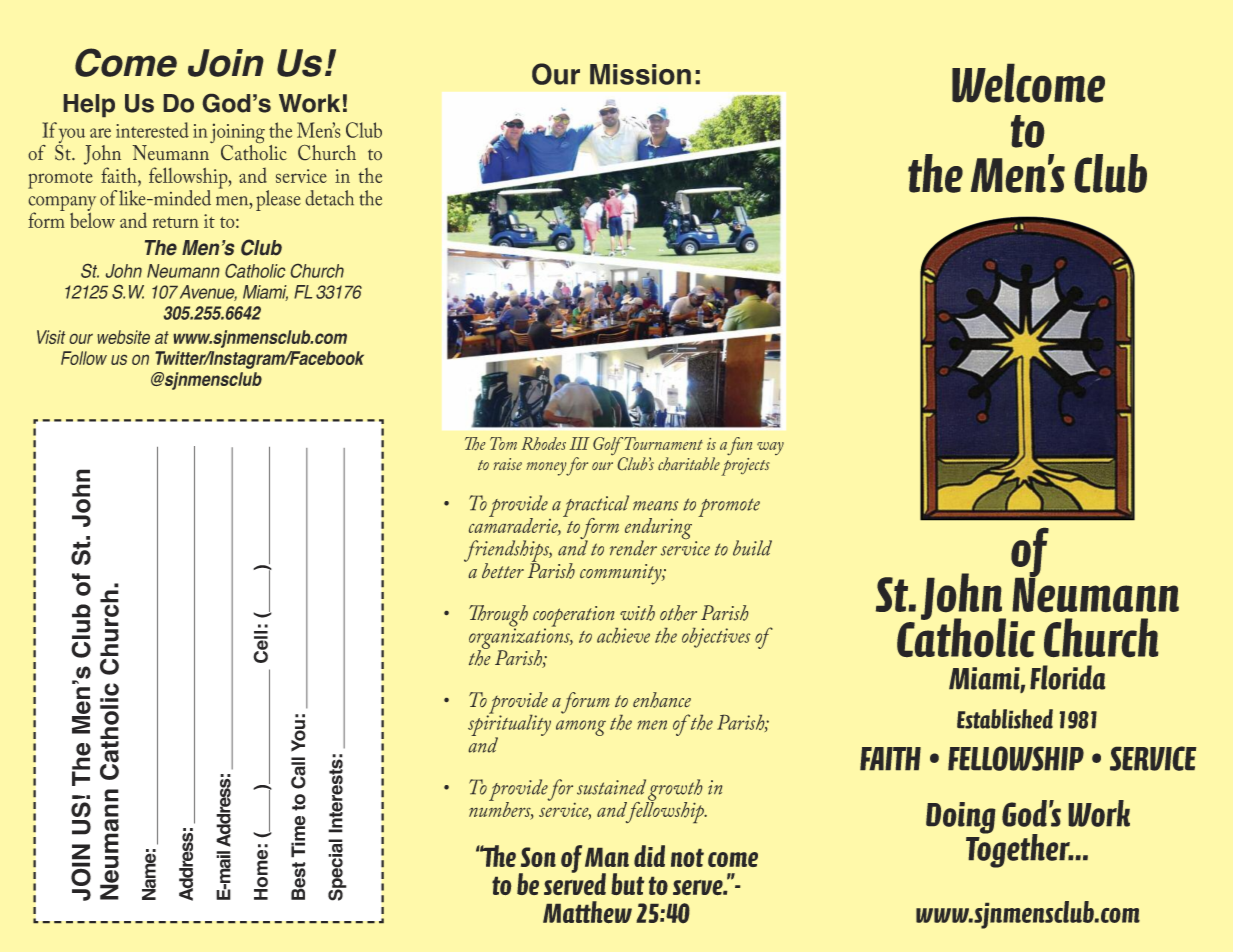  I want to click on Follow, so click(84, 358).
